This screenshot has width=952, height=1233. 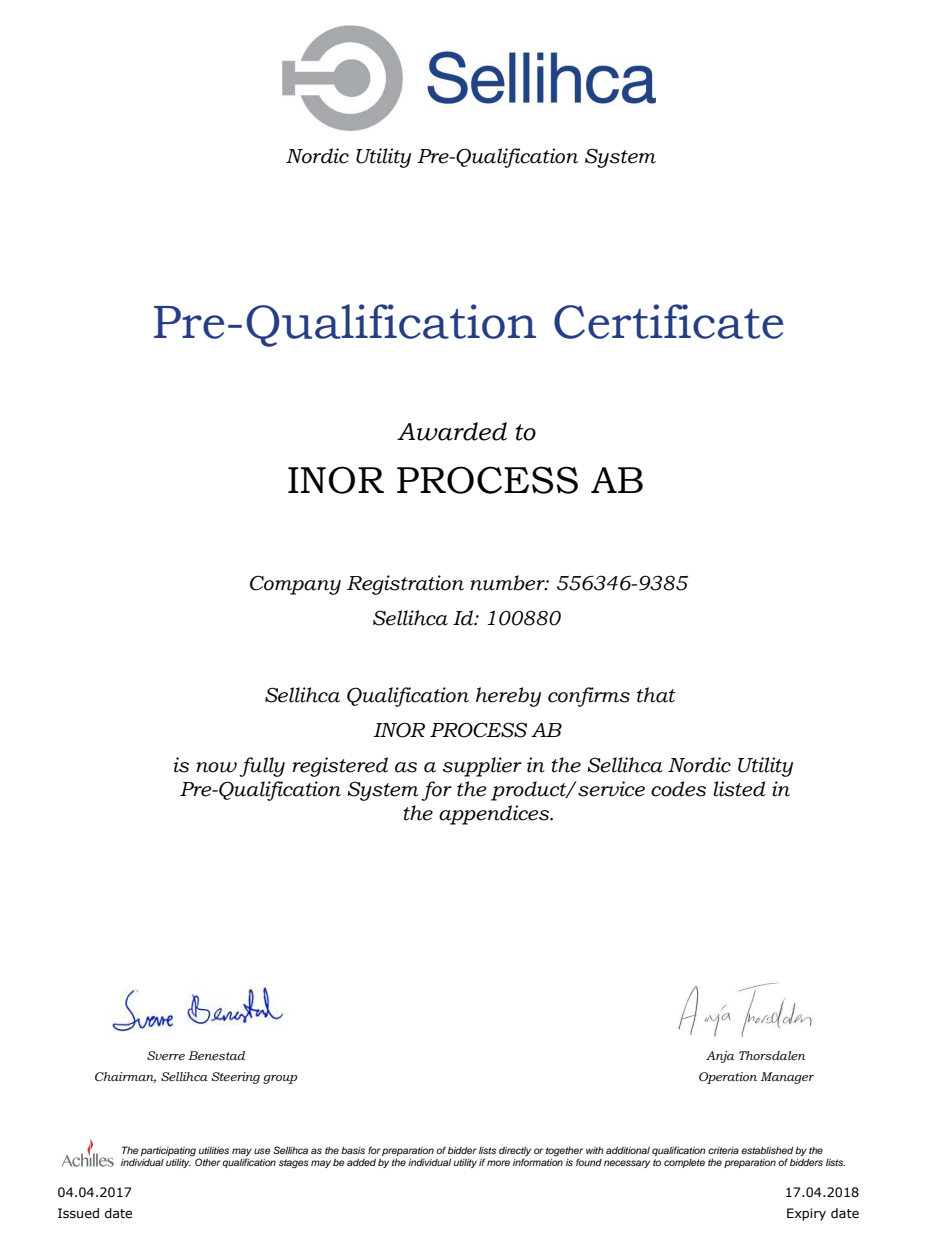 I want to click on Registration, so click(x=405, y=585).
